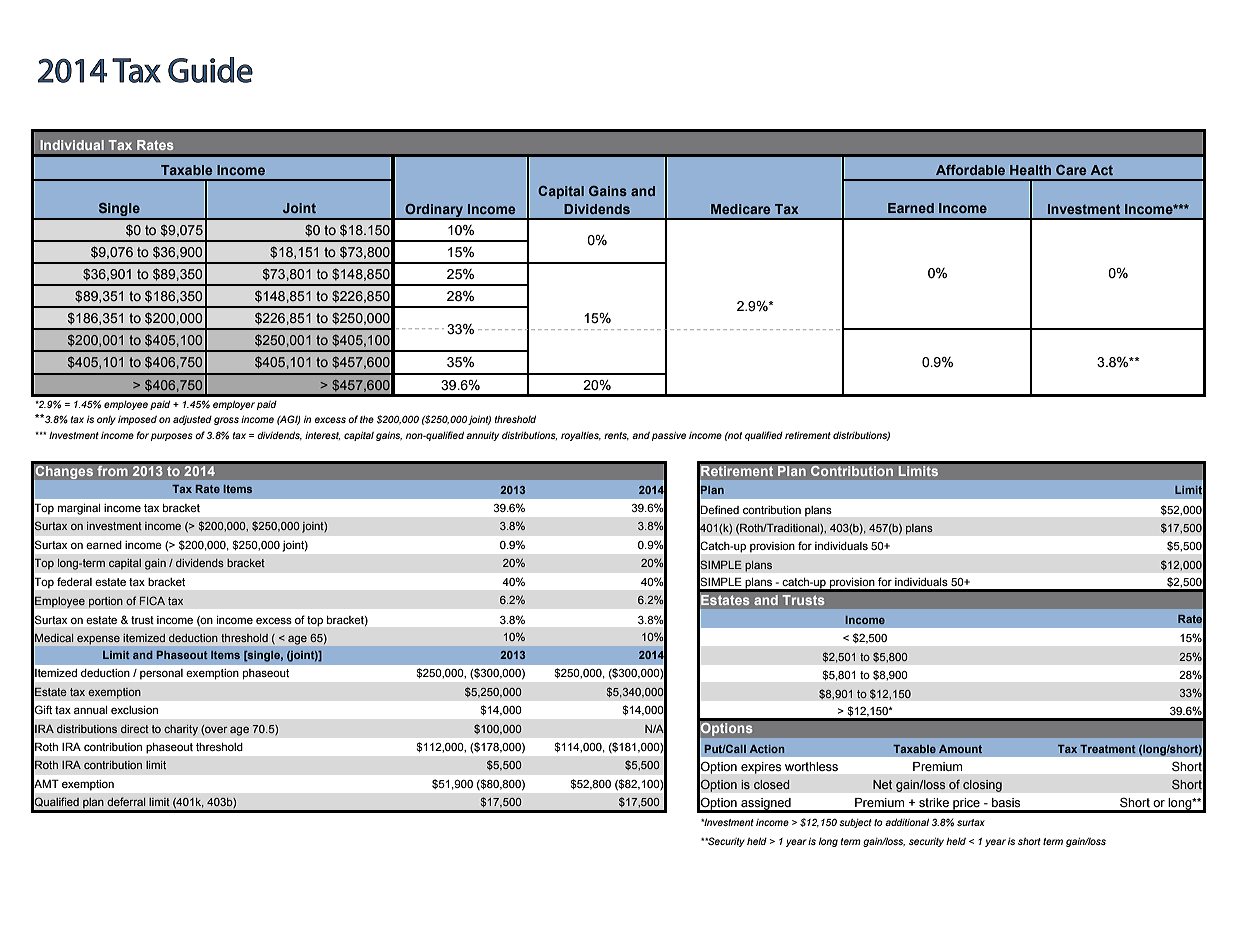 The width and height of the screenshot is (1233, 952). I want to click on assigned, so click(766, 805).
